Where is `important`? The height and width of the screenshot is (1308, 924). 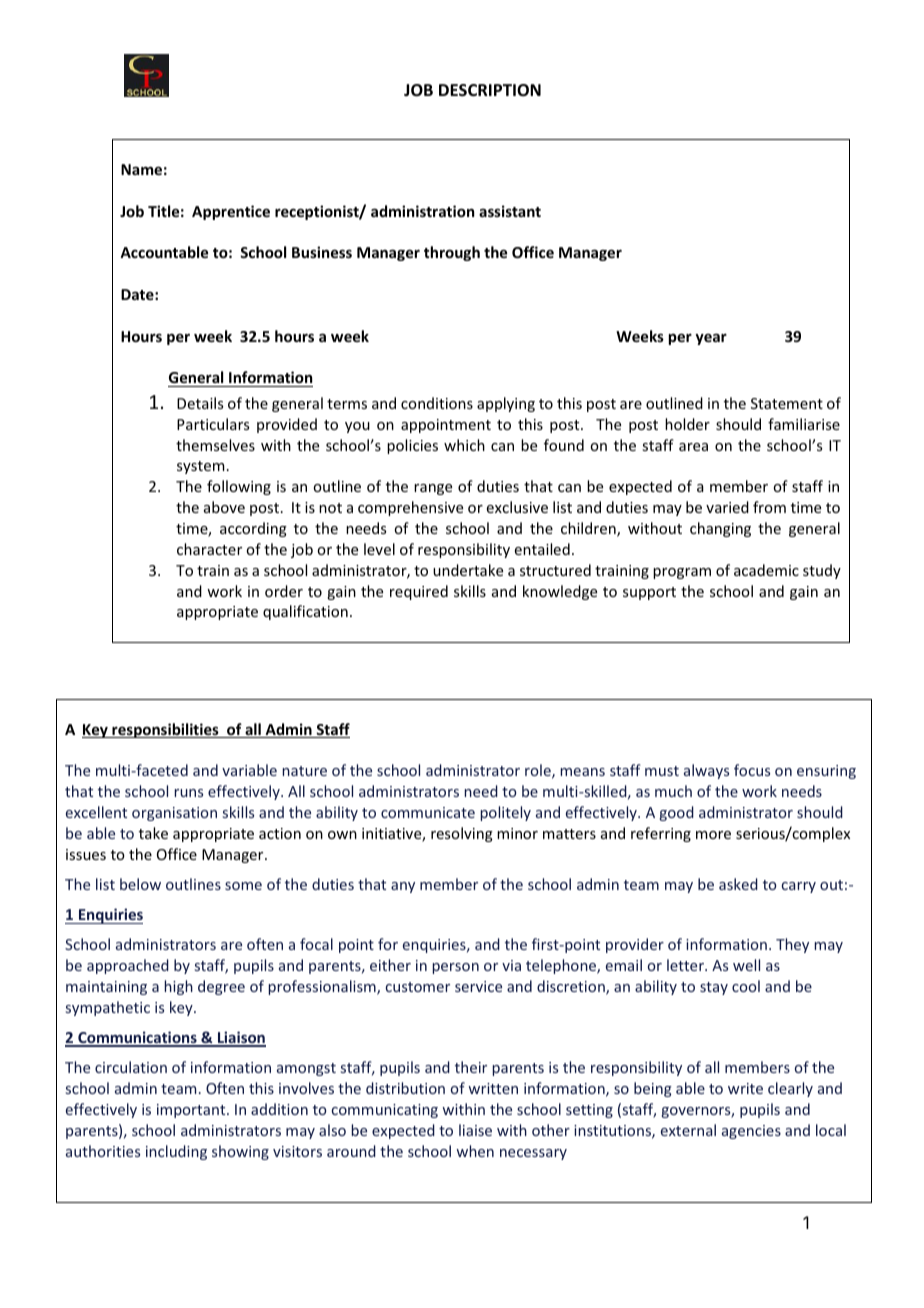 important is located at coordinates (192, 1111).
